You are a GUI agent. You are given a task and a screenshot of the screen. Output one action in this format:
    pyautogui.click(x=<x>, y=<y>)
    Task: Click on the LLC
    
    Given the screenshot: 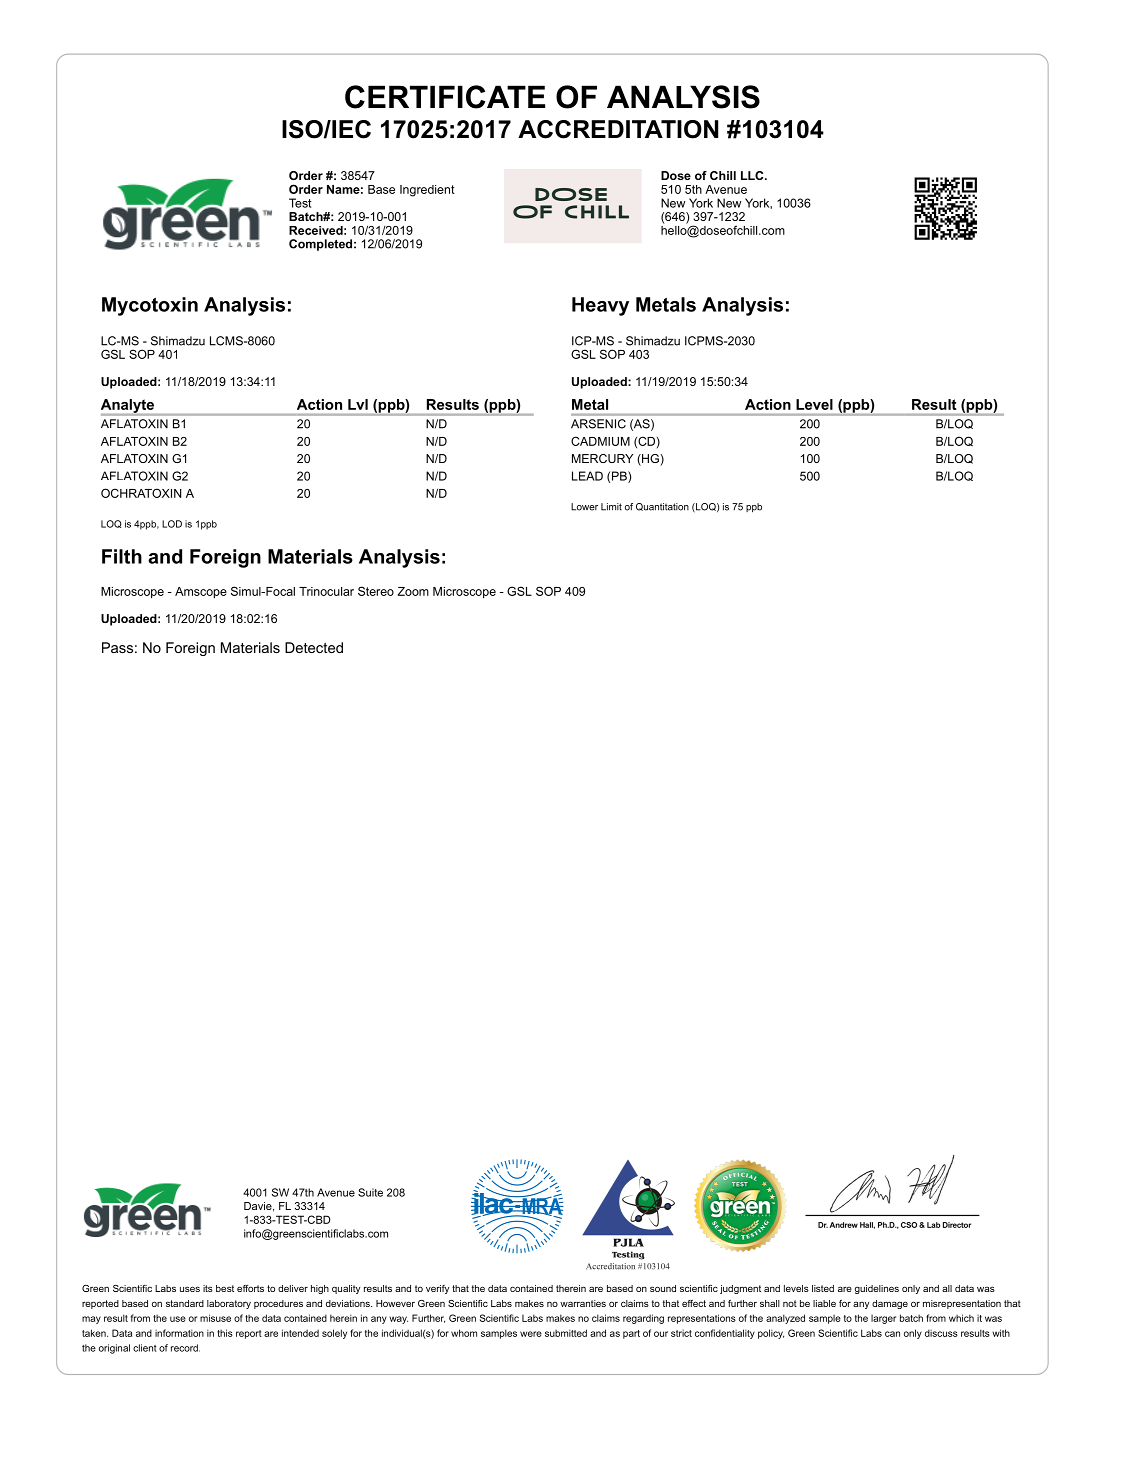 What is the action you would take?
    pyautogui.click(x=753, y=175)
